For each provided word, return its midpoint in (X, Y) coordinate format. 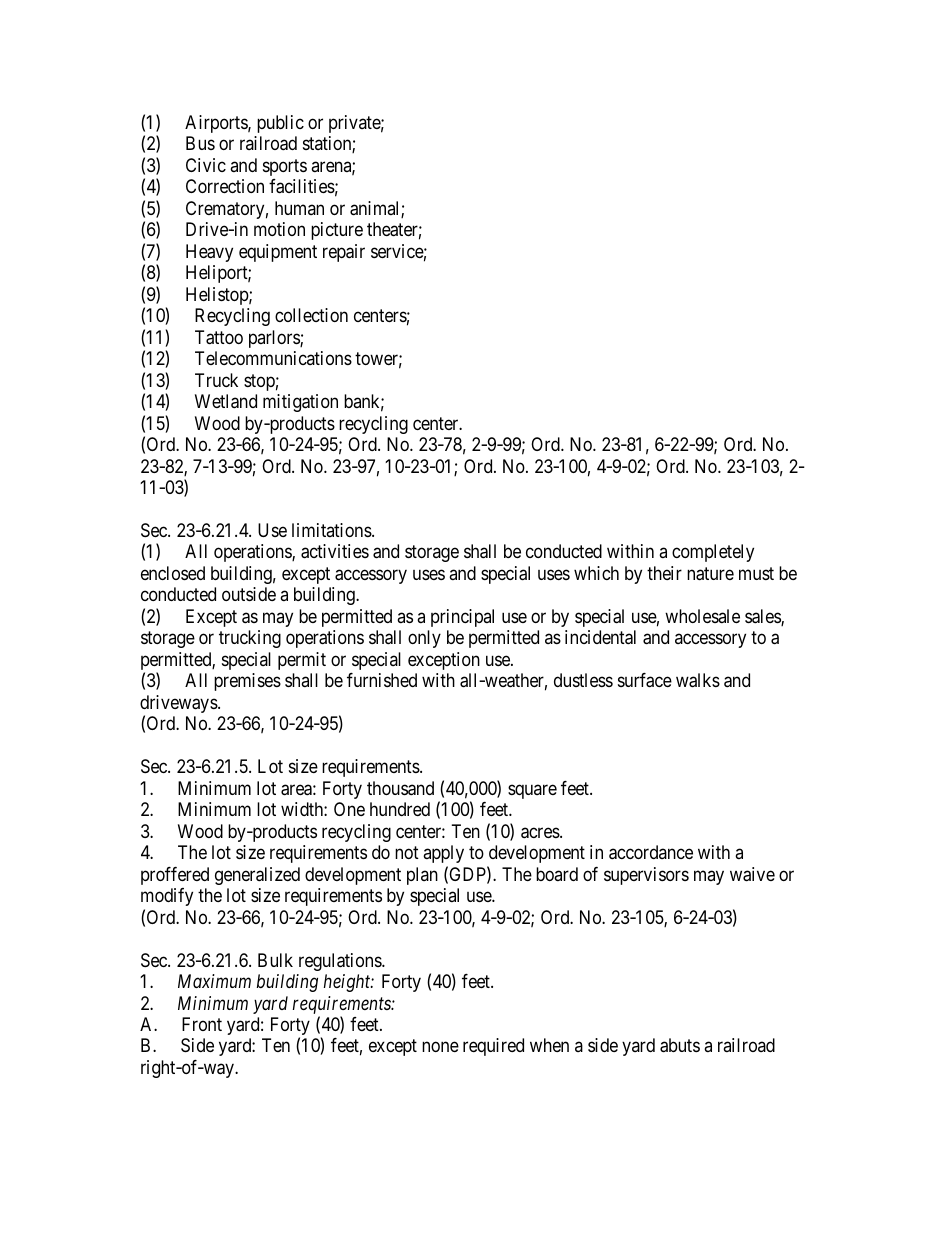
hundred (400, 809)
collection (311, 315)
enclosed (173, 573)
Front (202, 1024)
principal (462, 618)
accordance (651, 852)
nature (710, 574)
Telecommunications (273, 358)
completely (713, 553)
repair (344, 253)
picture (337, 231)
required (493, 1047)
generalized (257, 876)
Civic (206, 165)
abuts (680, 1045)
